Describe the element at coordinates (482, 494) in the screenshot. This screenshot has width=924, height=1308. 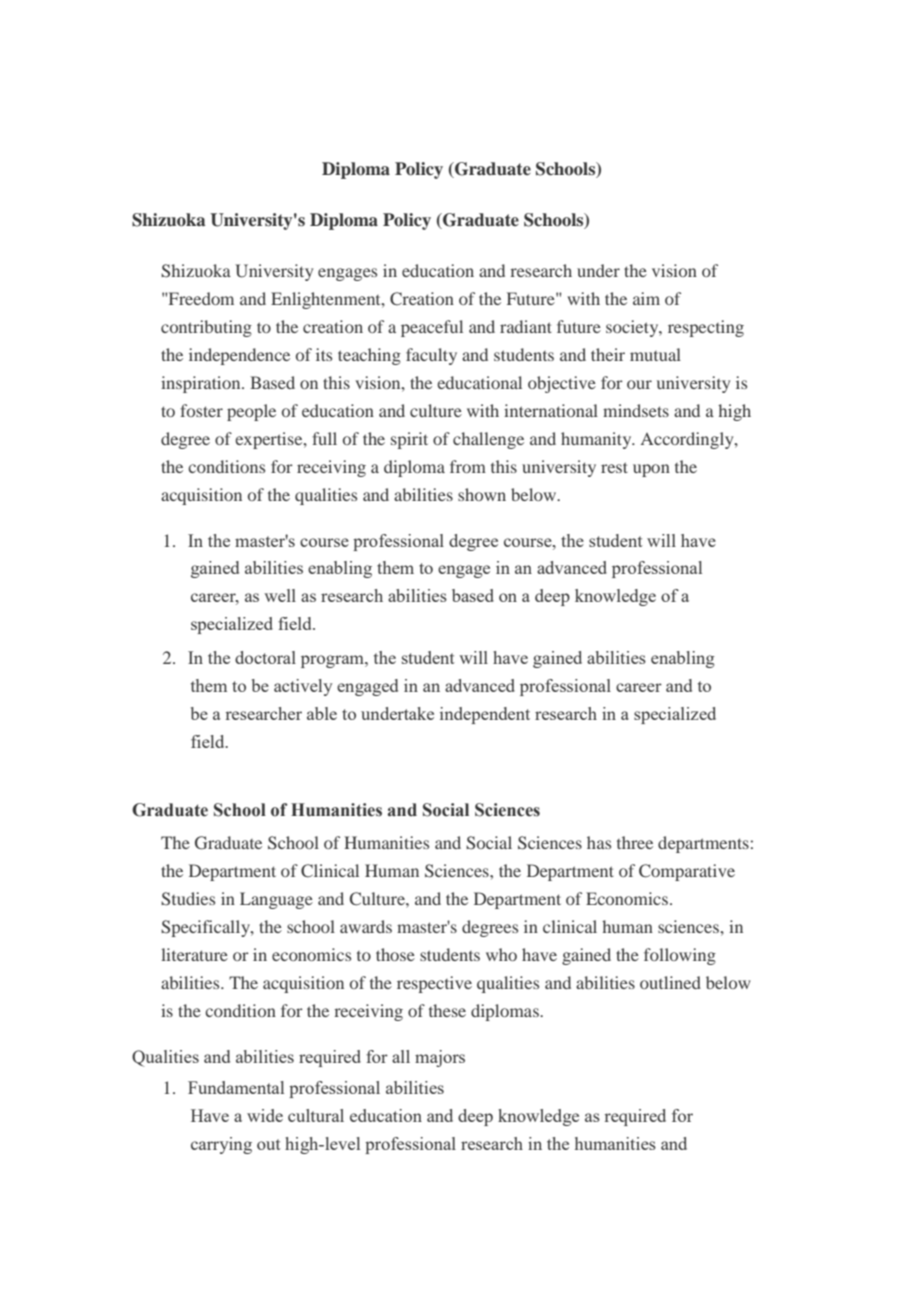
I see `shown` at that location.
